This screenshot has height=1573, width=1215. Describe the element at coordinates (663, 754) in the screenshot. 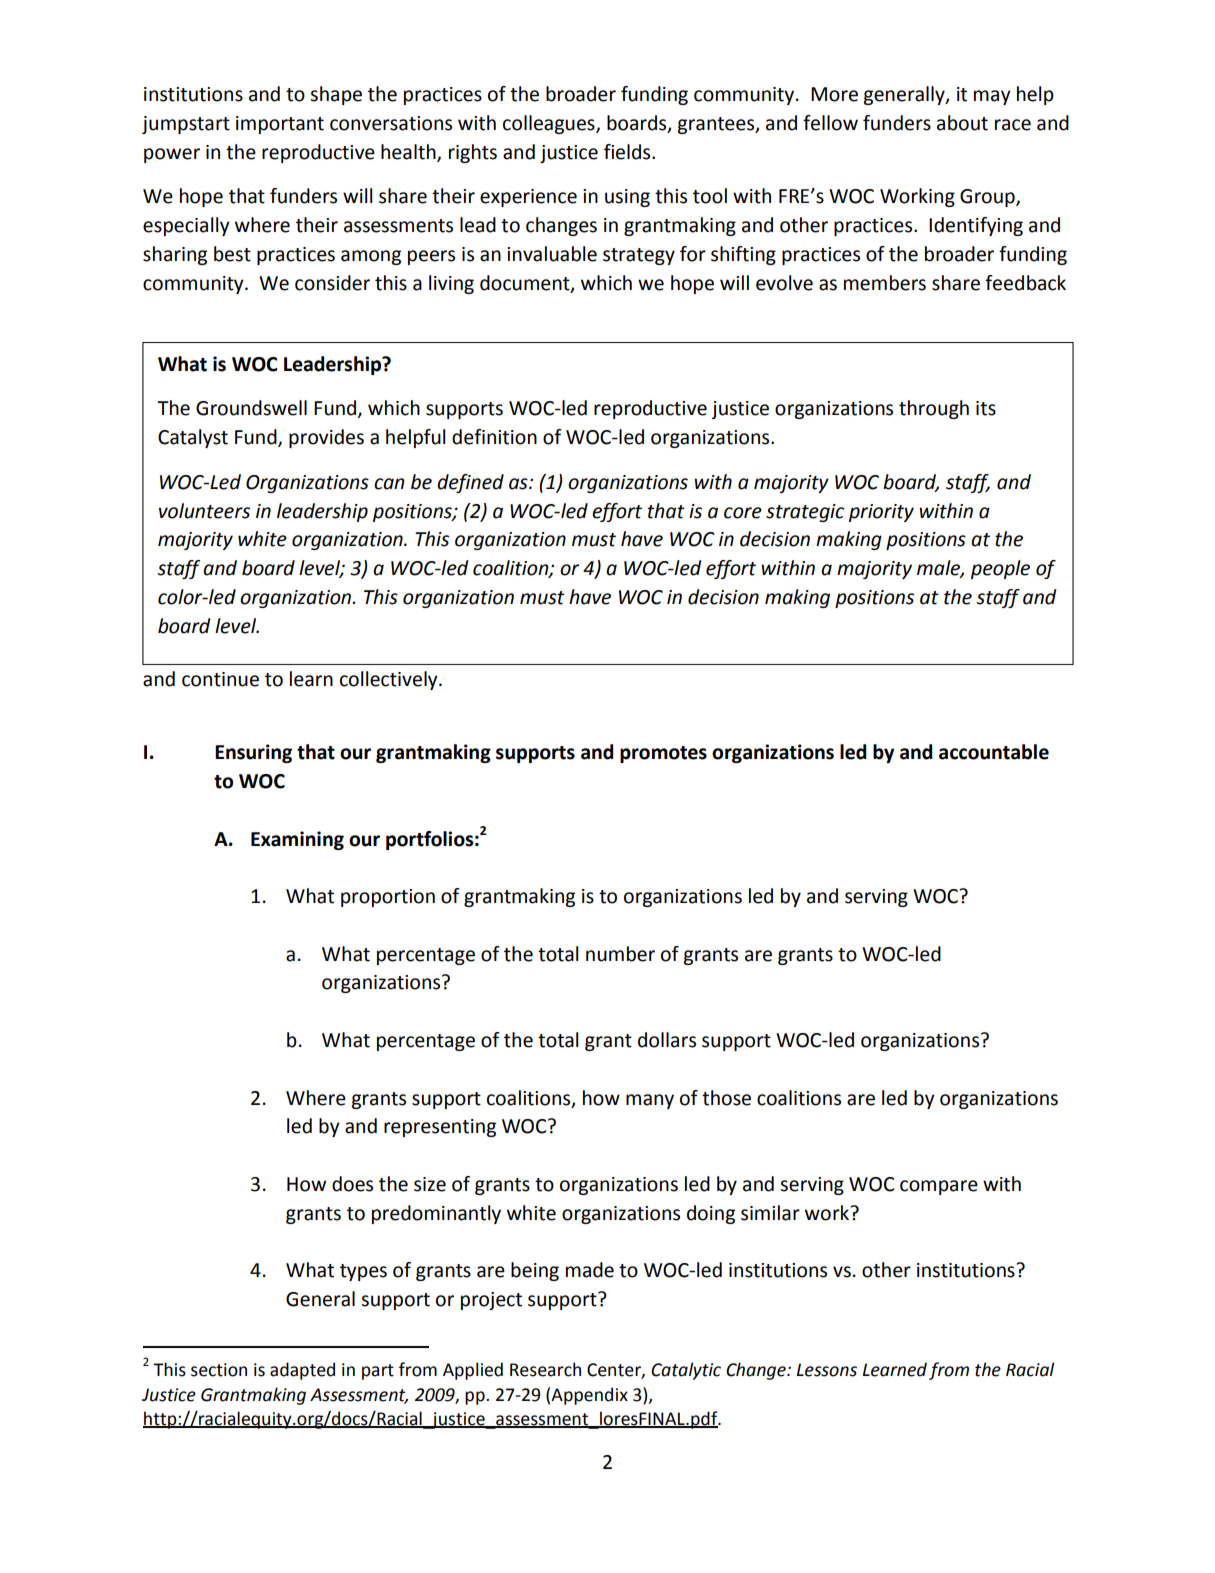

I see `promotes` at that location.
